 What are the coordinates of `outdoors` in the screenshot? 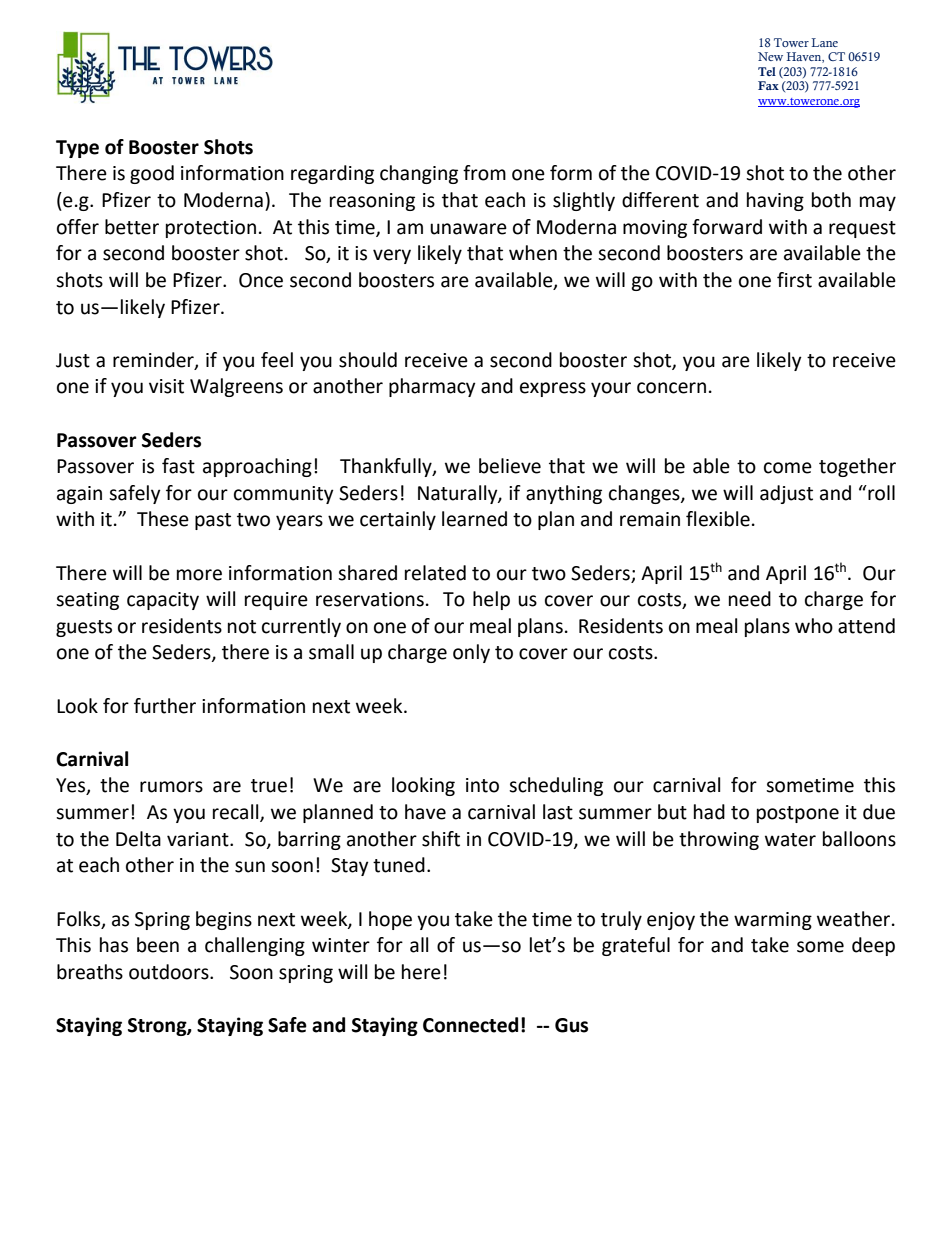 It's located at (170, 972).
